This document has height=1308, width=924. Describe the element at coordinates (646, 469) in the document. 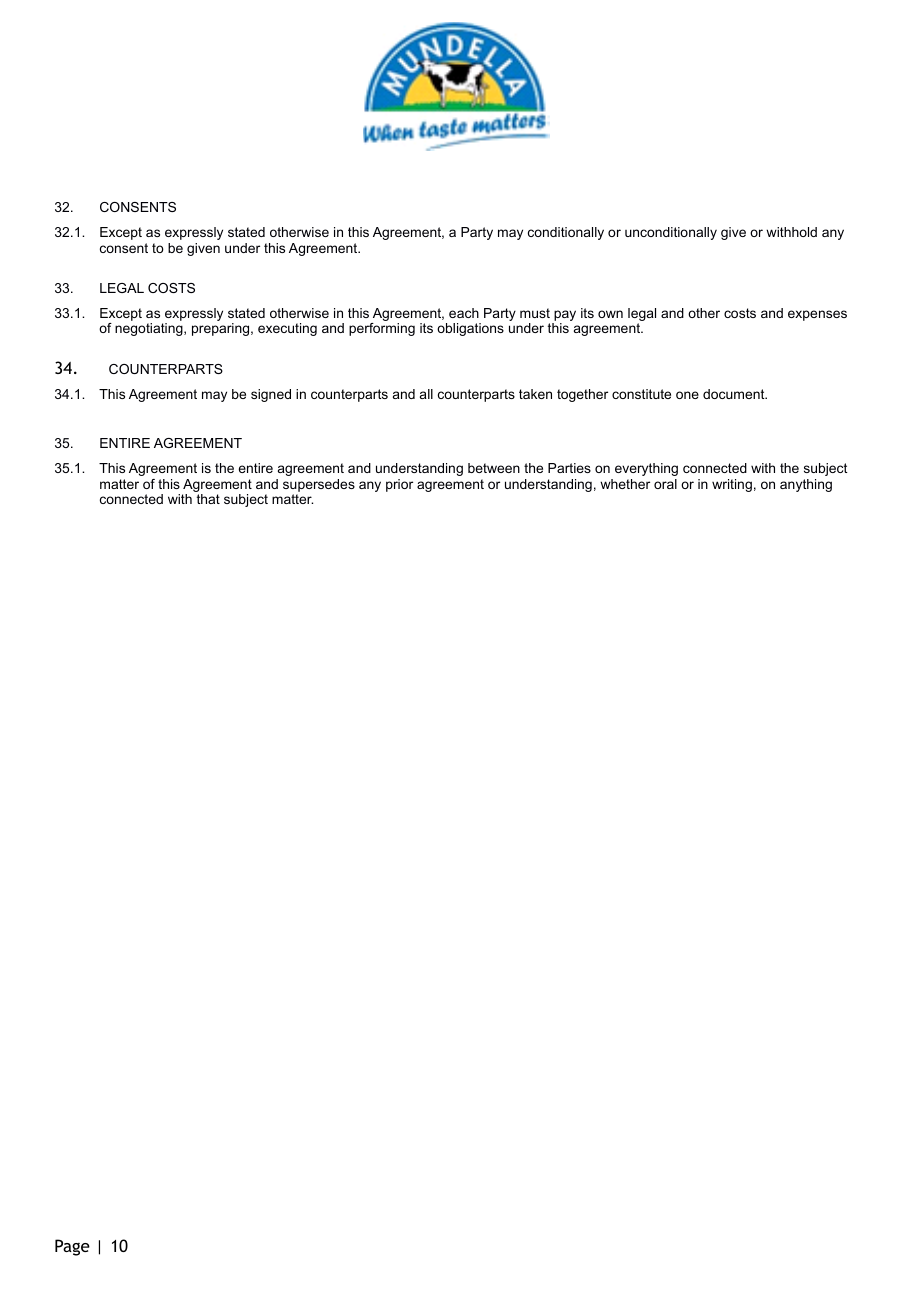

I see `everything` at that location.
